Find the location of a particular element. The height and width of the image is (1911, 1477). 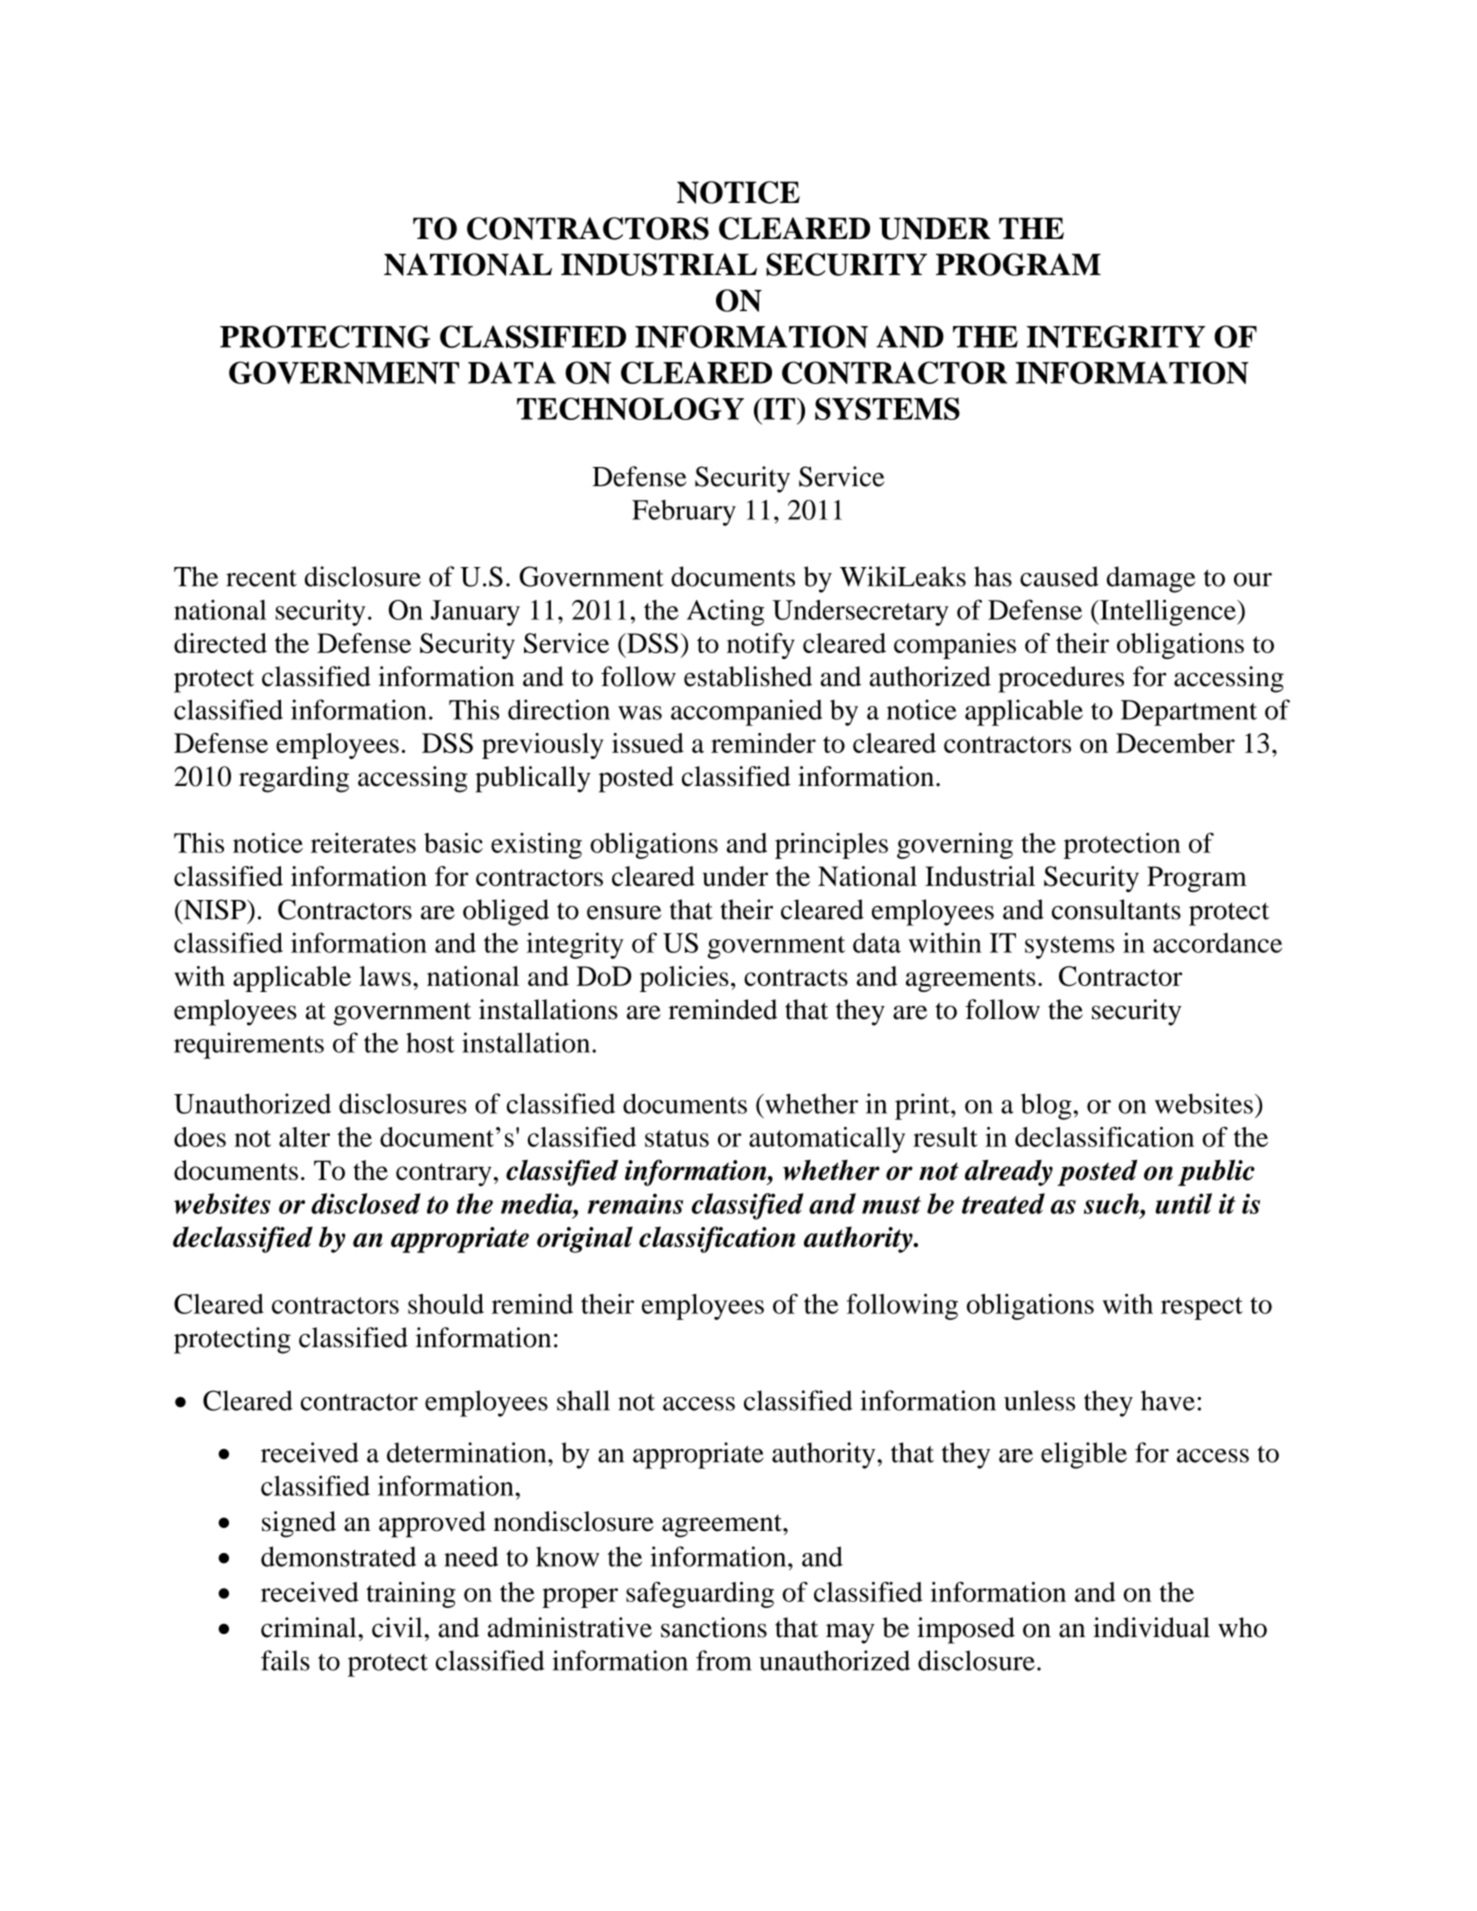

TECHNOLOGY is located at coordinates (630, 408).
